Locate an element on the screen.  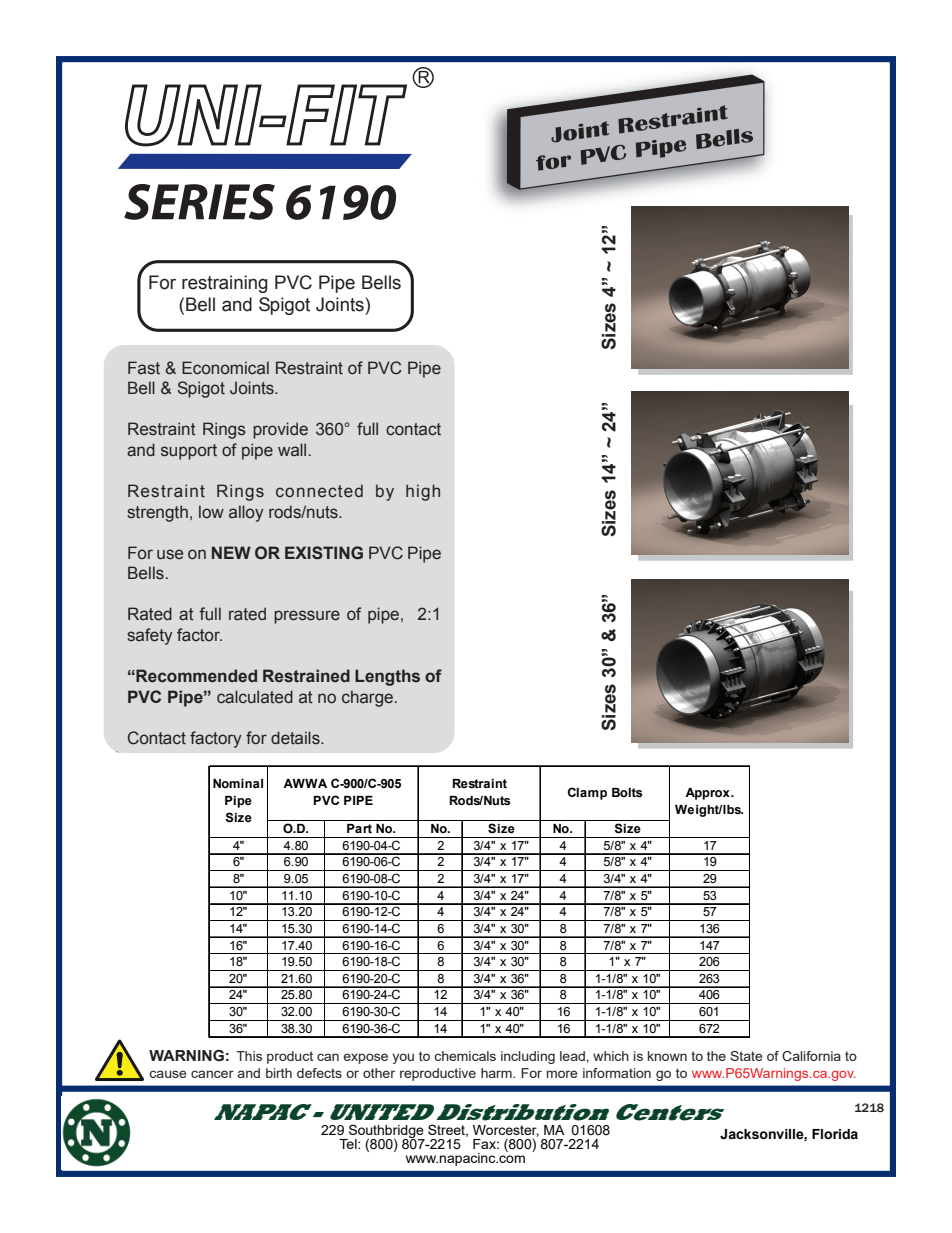
EXISTING is located at coordinates (324, 553).
